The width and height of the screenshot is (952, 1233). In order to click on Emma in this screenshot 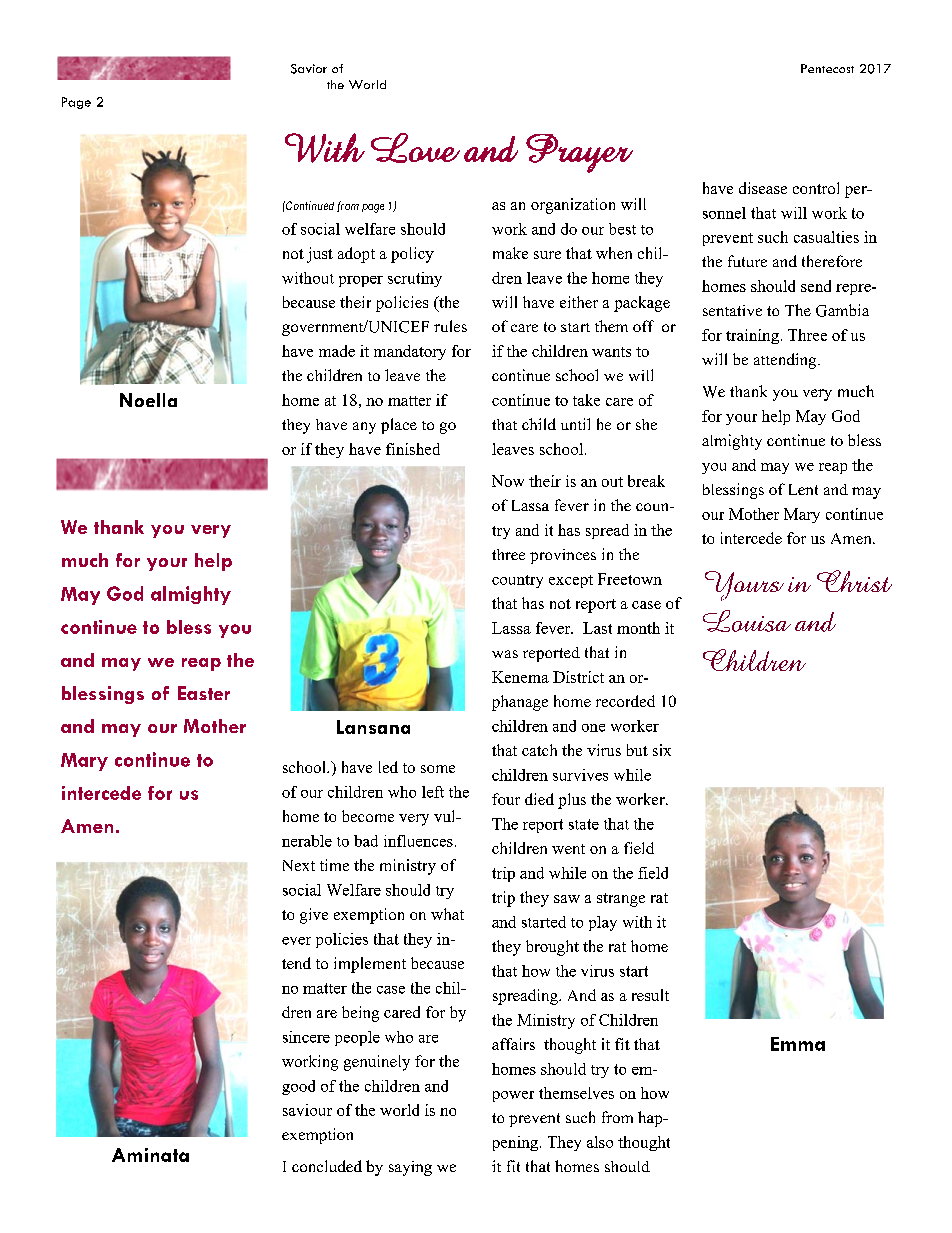, I will do `click(798, 1044)`.
